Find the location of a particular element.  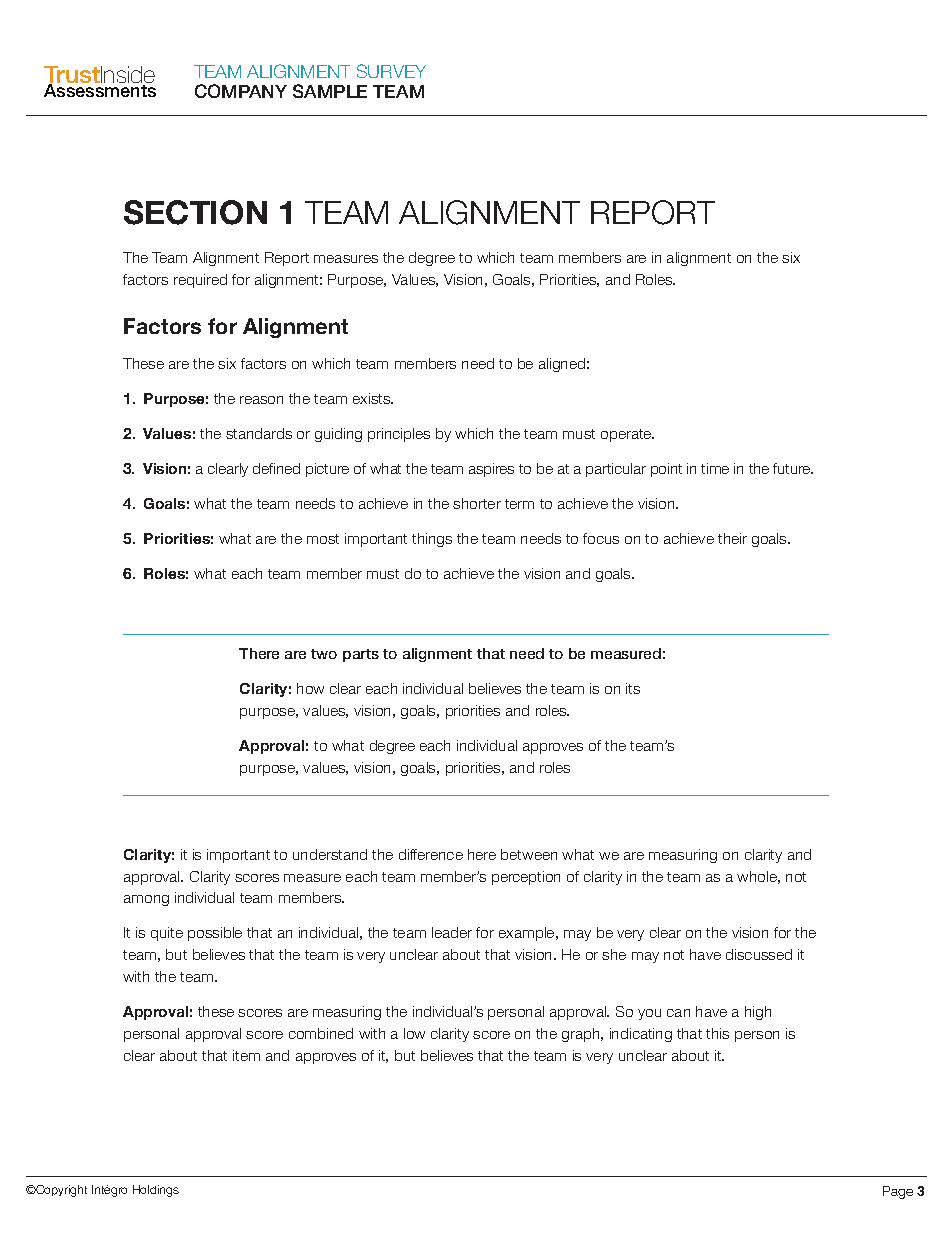

Holdings is located at coordinates (156, 1191).
